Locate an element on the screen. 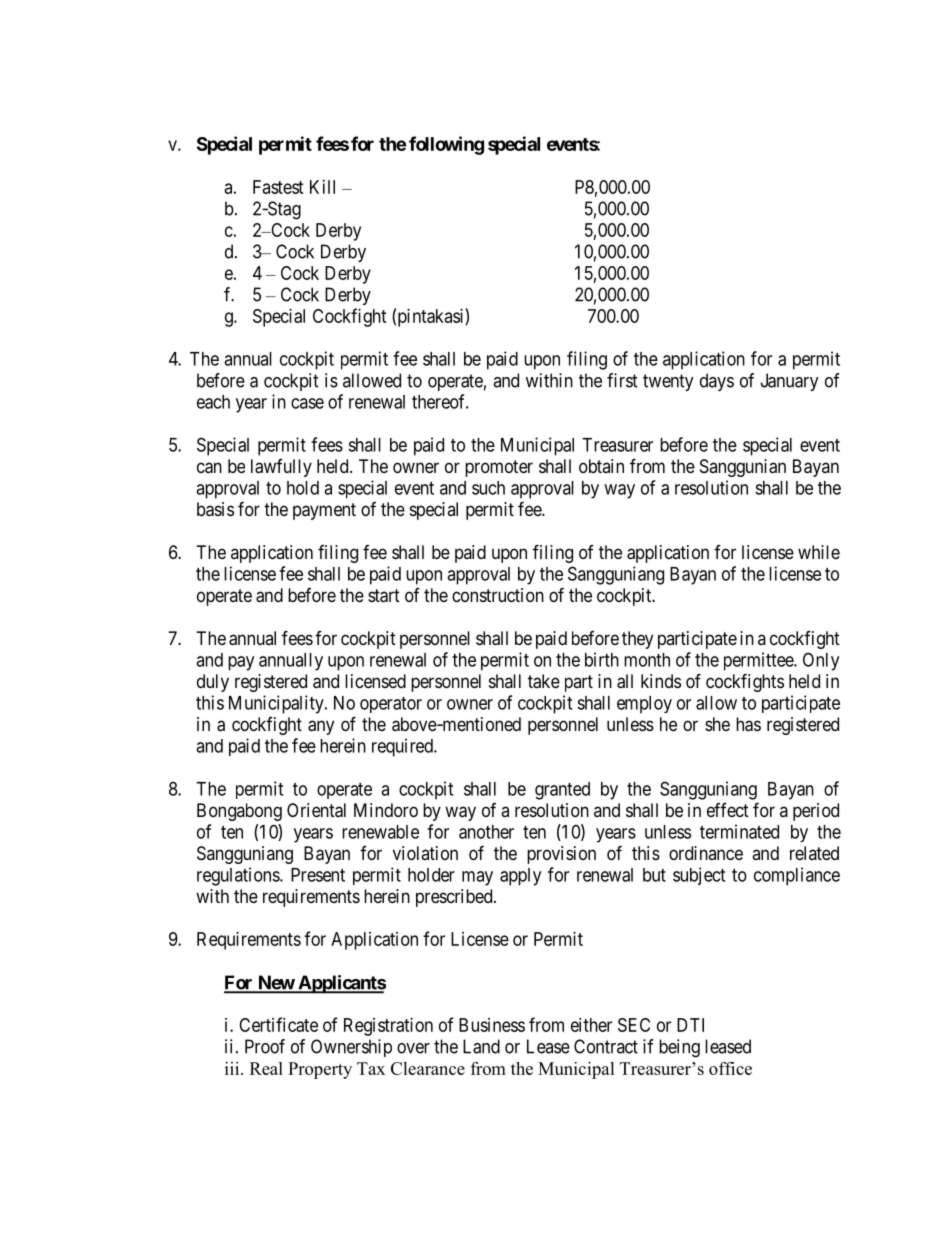 The width and height of the screenshot is (952, 1233). Proof is located at coordinates (265, 1046).
